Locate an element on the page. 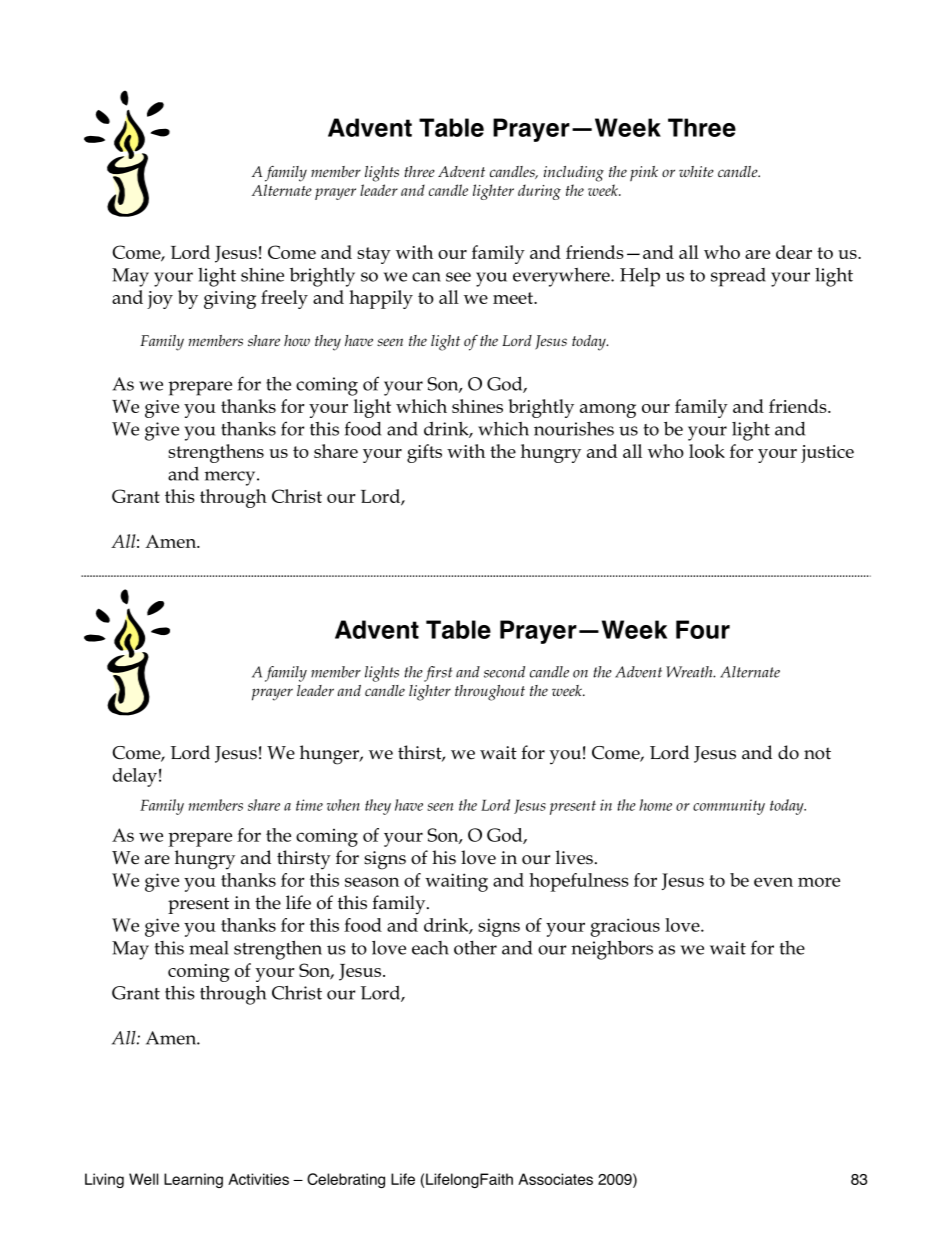 The height and width of the image is (1233, 952). how is located at coordinates (297, 340).
